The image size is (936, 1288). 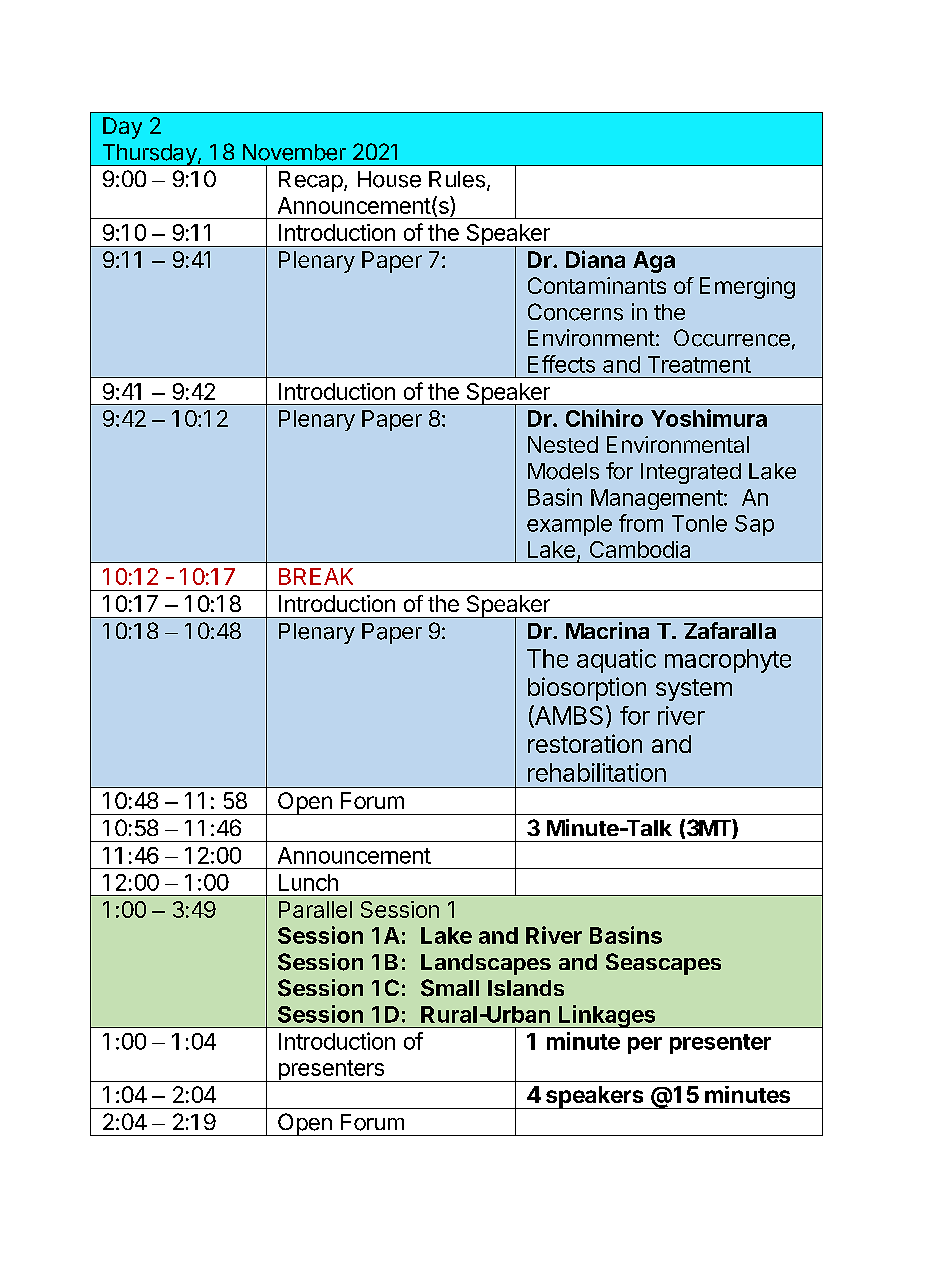 What do you see at coordinates (149, 155) in the screenshot?
I see `Thursday` at bounding box center [149, 155].
